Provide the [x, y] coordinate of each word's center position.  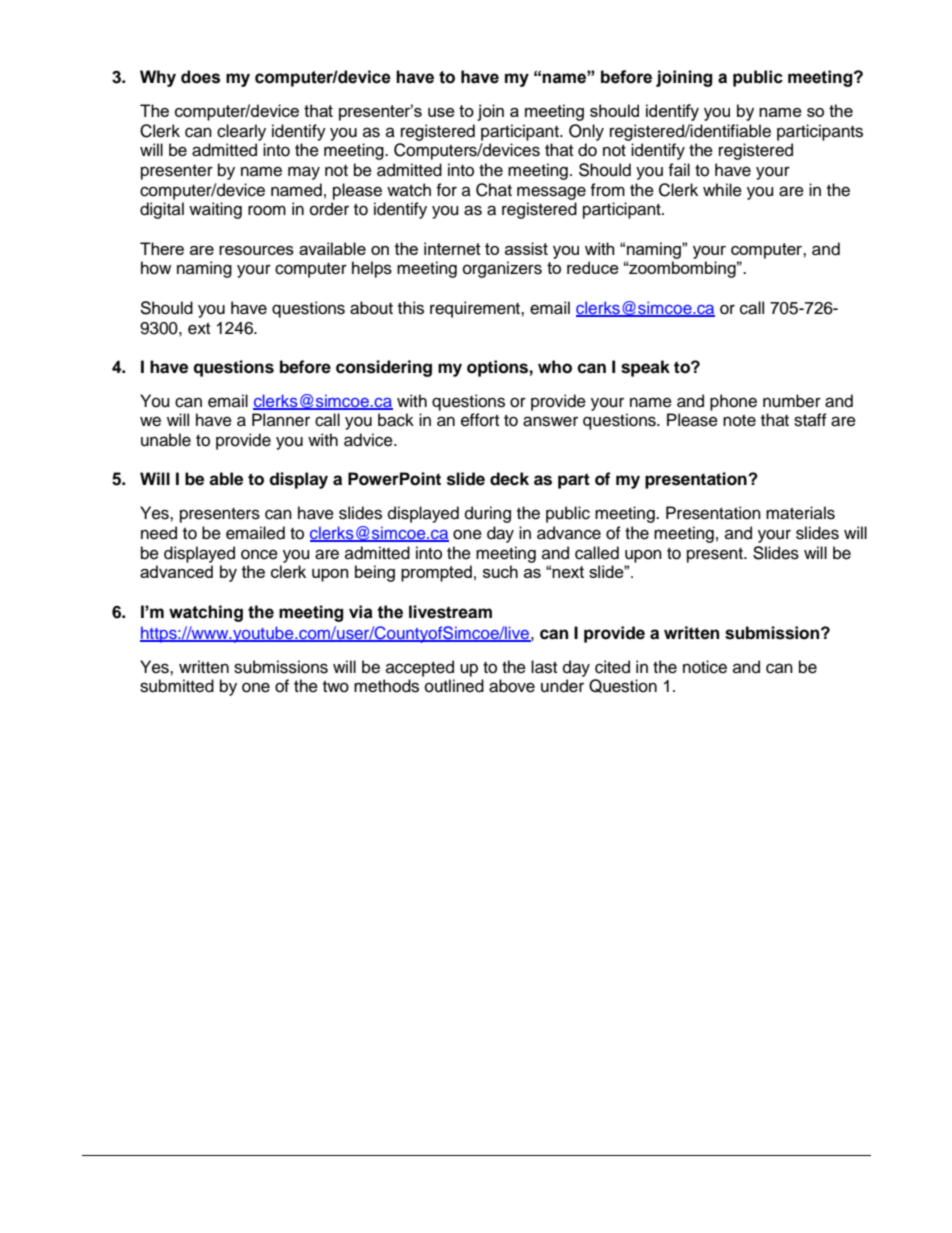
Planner [281, 420]
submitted [177, 686]
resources [256, 250]
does [200, 77]
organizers [502, 269]
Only [586, 132]
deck [509, 479]
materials [800, 513]
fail [679, 170]
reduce [593, 267]
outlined [454, 686]
